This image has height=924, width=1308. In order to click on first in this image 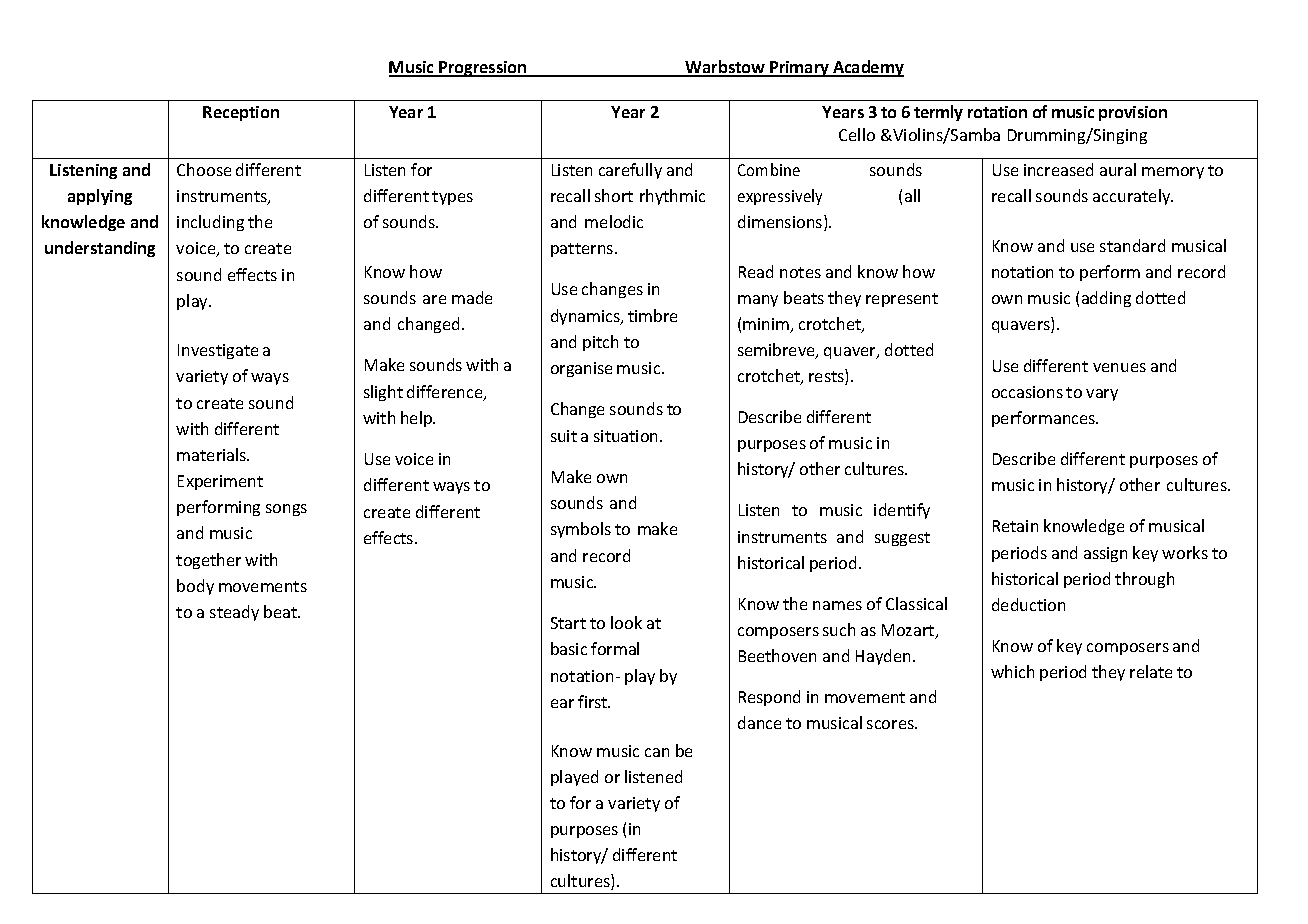, I will do `click(594, 701)`.
